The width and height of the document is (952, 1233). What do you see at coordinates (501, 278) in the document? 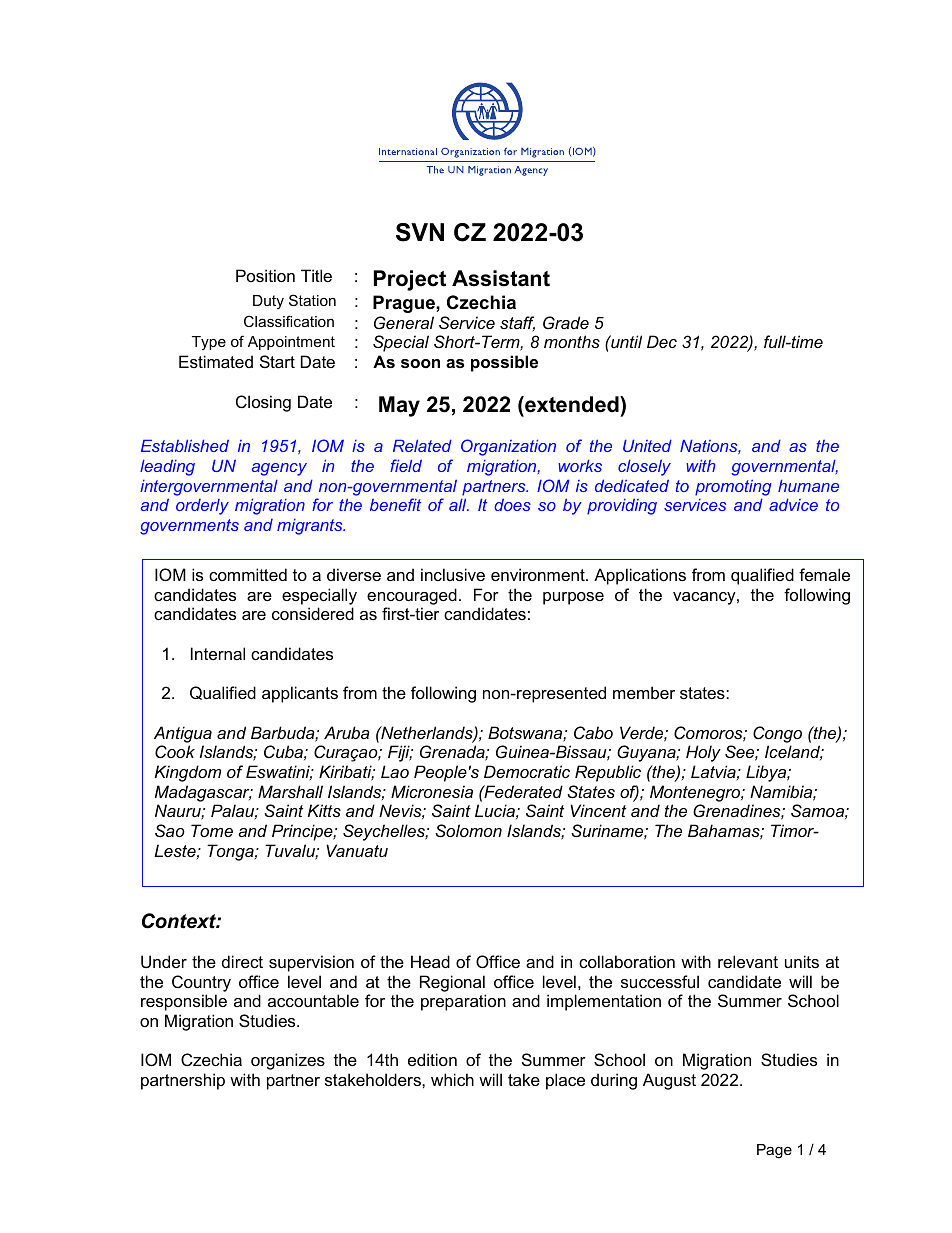
I see `Assistant` at bounding box center [501, 278].
